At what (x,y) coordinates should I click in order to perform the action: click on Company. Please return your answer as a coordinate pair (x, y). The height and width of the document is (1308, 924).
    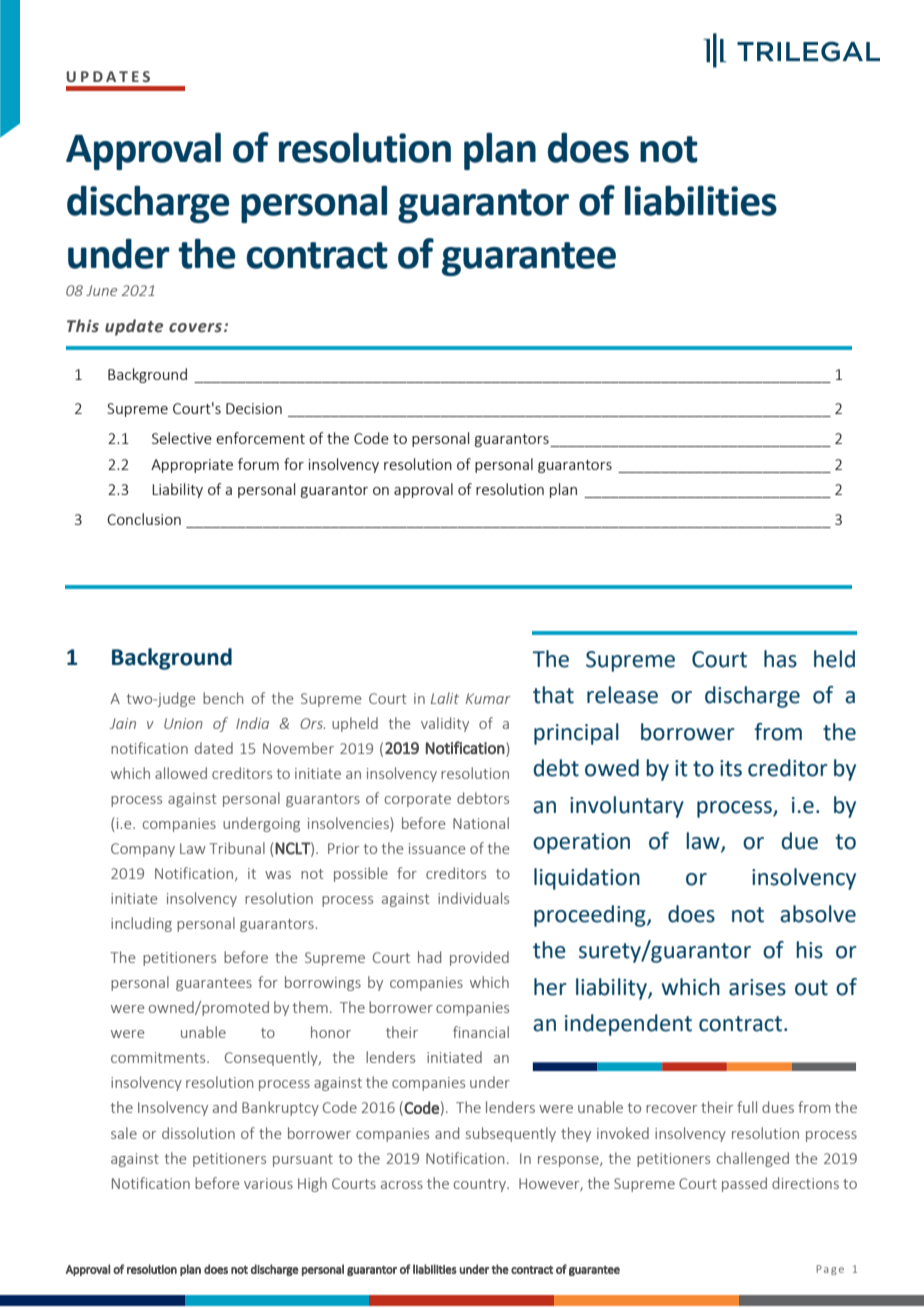
    Looking at the image, I should click on (143, 850).
